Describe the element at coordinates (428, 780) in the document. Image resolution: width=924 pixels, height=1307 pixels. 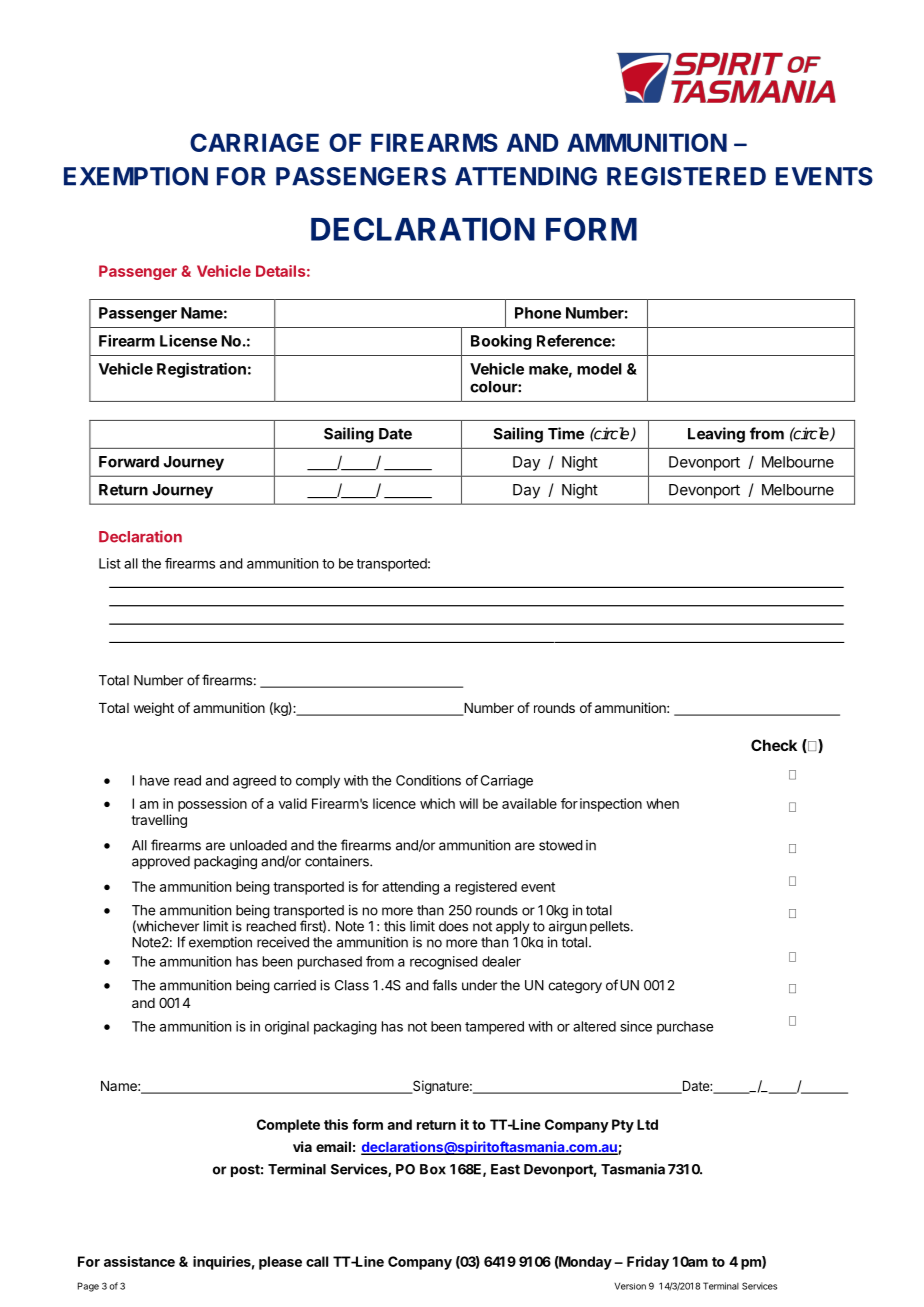
I see `Conditions` at that location.
